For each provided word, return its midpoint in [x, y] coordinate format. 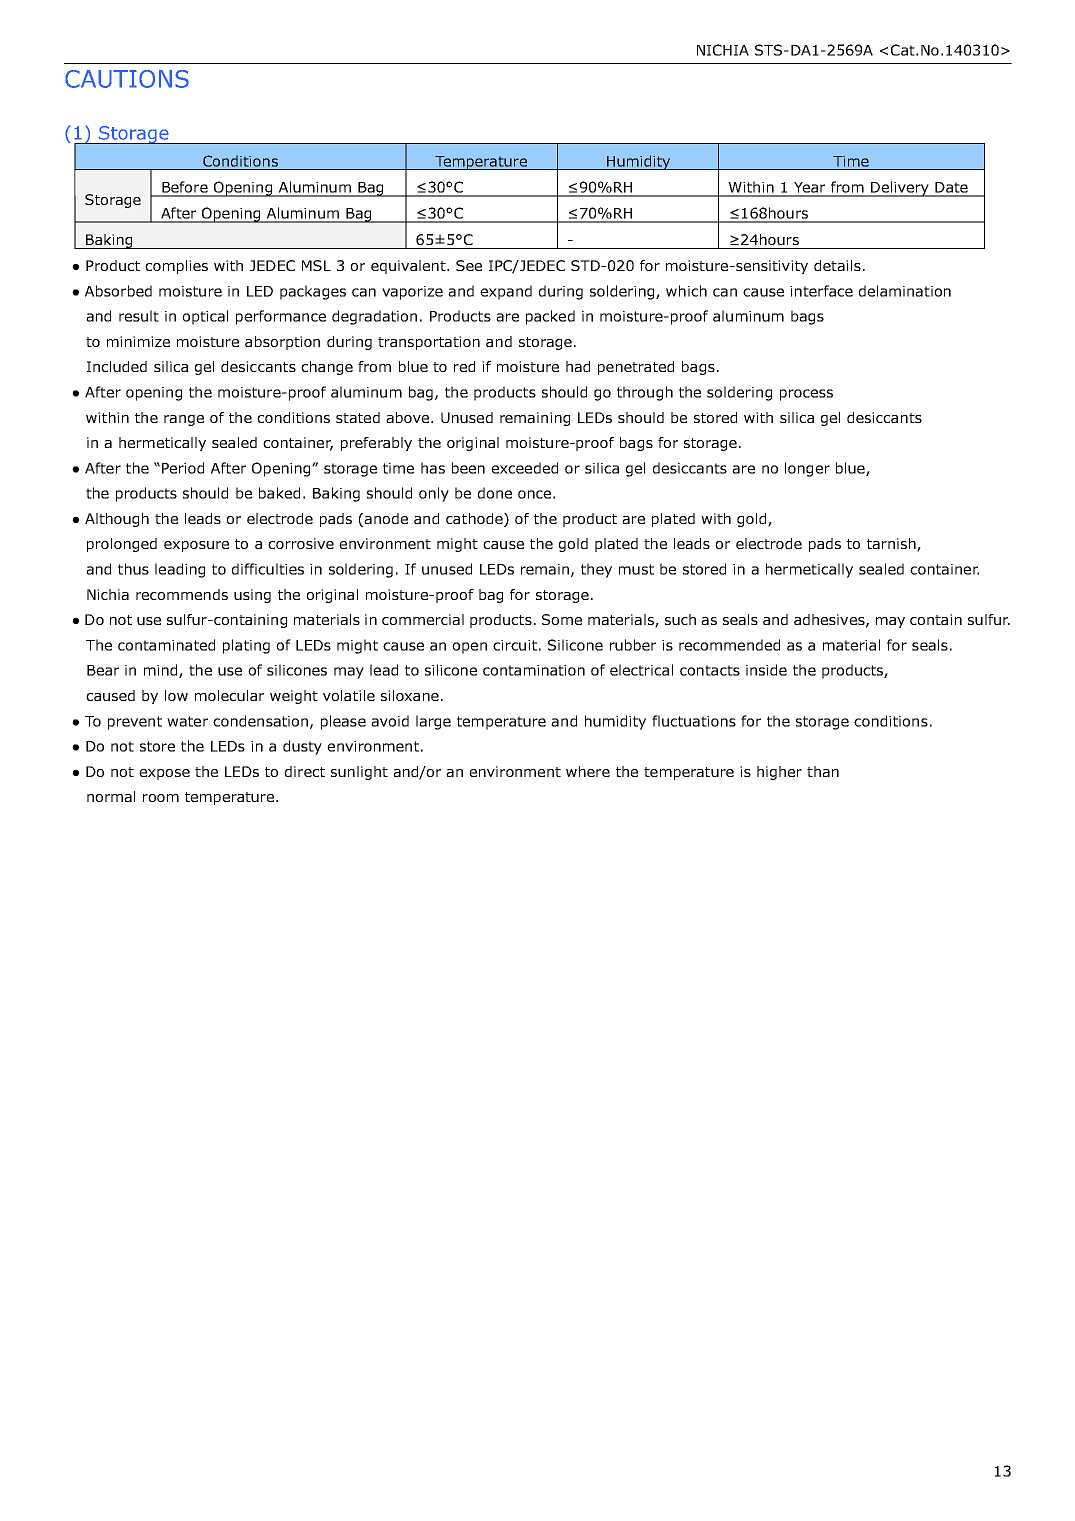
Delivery [900, 189]
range [184, 420]
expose [164, 774]
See [469, 265]
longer [807, 469]
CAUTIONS [127, 79]
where [588, 771]
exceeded [524, 468]
